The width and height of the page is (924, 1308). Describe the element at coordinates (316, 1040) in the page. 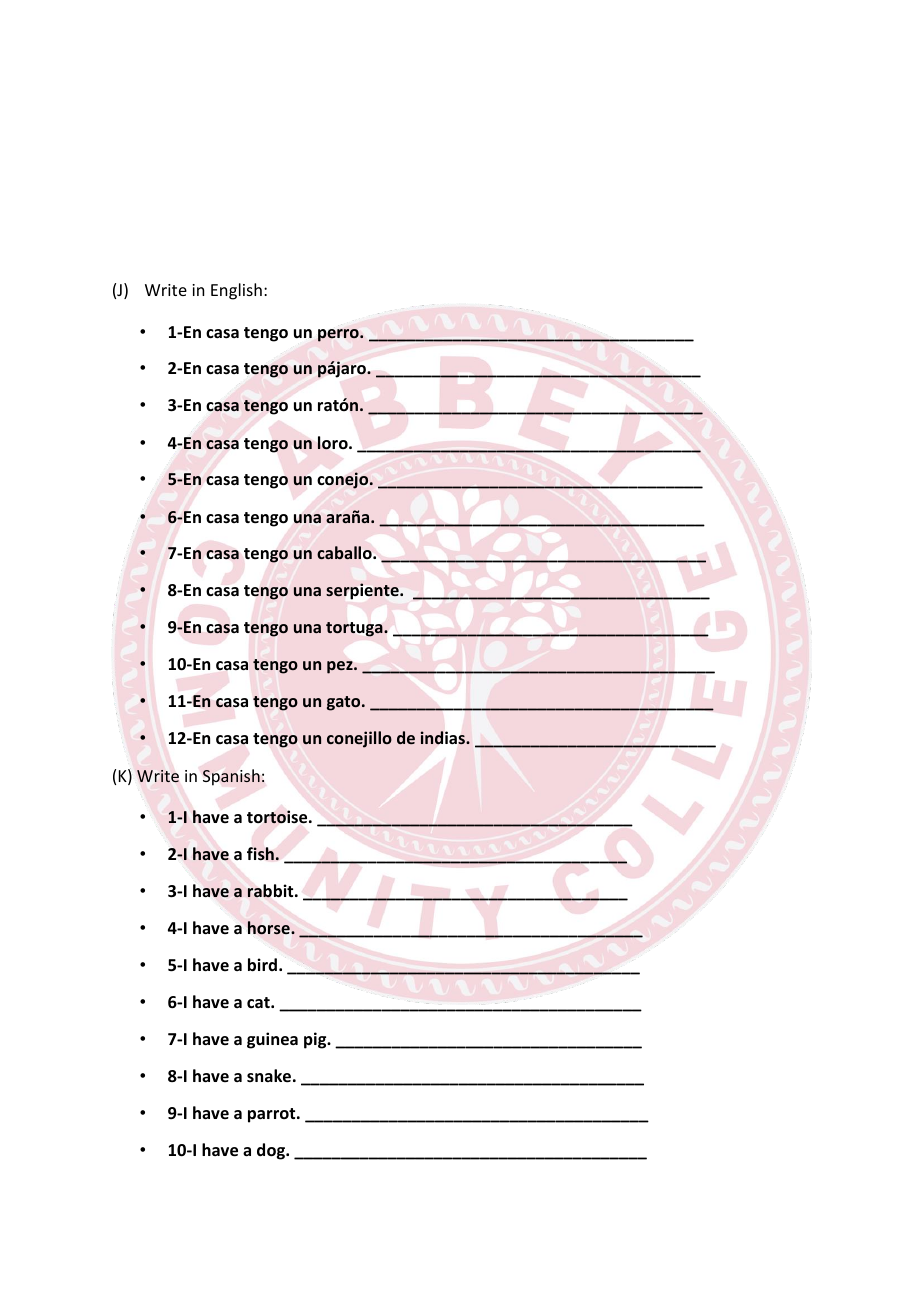

I see `pig` at that location.
